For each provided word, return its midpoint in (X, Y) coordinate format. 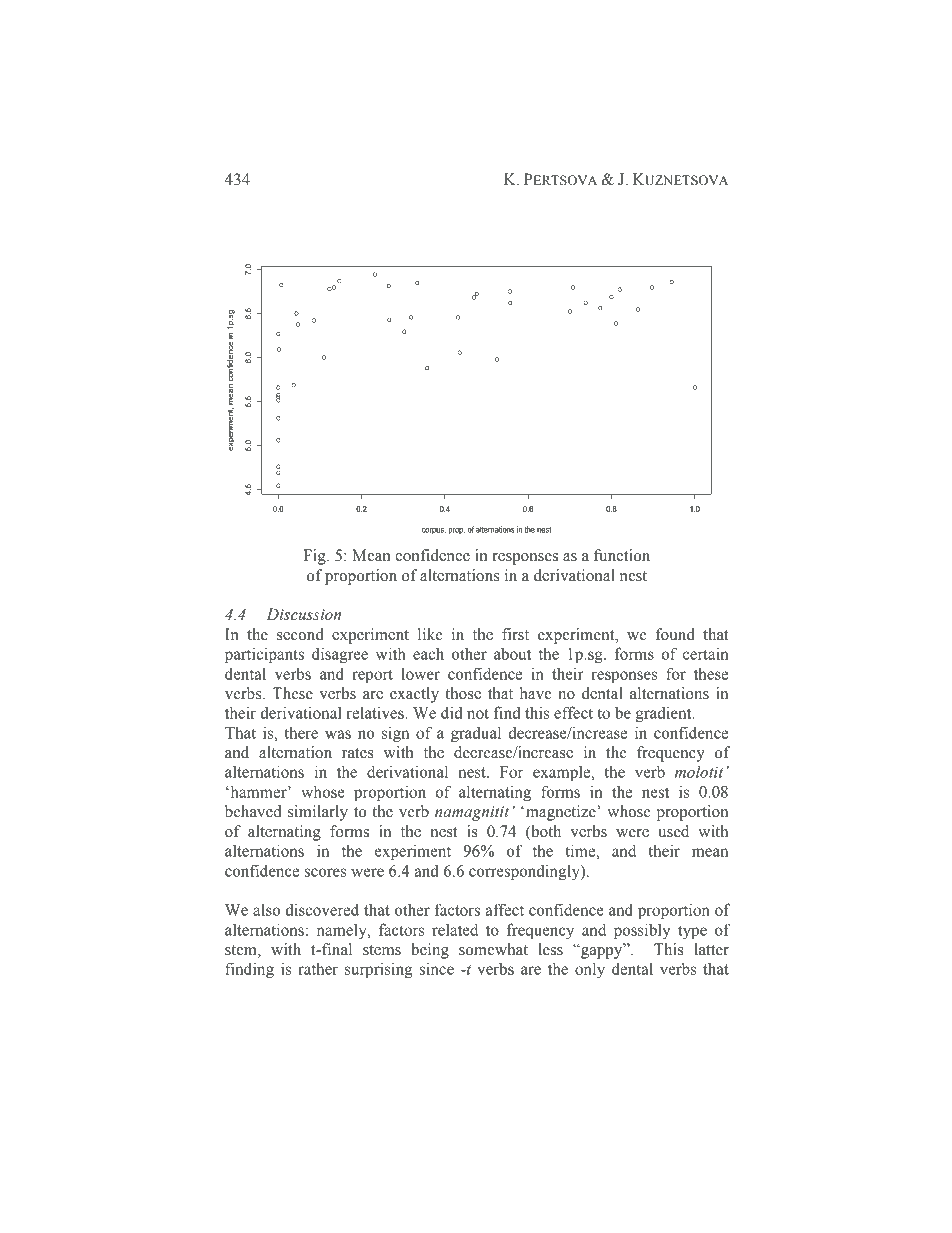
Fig (315, 557)
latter (711, 949)
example (563, 774)
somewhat (493, 949)
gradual (476, 734)
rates (358, 753)
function (622, 555)
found (675, 634)
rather (318, 968)
